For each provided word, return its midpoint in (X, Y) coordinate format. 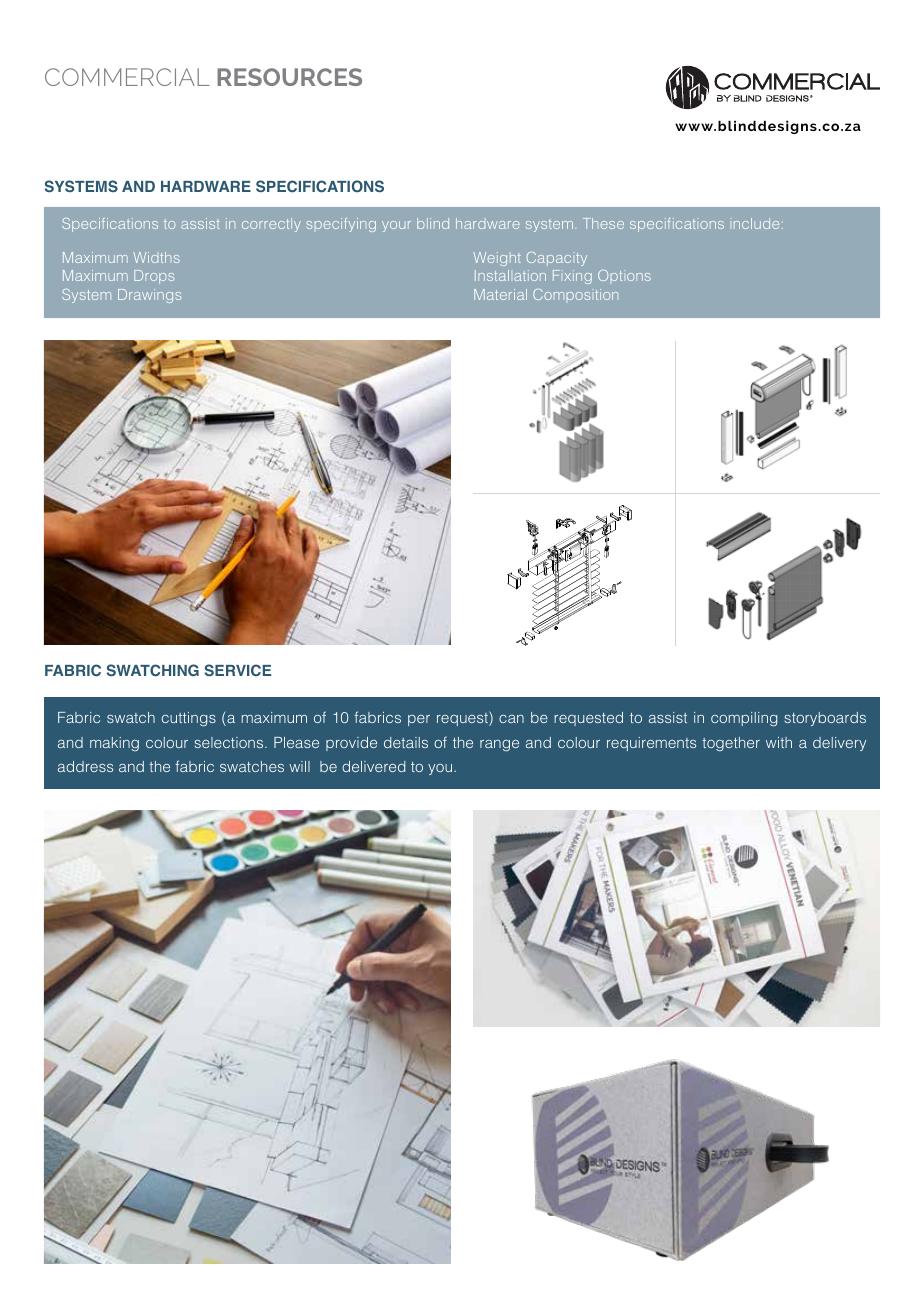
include (756, 223)
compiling (744, 719)
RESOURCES (289, 77)
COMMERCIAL (127, 77)
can (511, 719)
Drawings (149, 296)
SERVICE (238, 670)
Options (624, 275)
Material (500, 294)
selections (230, 742)
